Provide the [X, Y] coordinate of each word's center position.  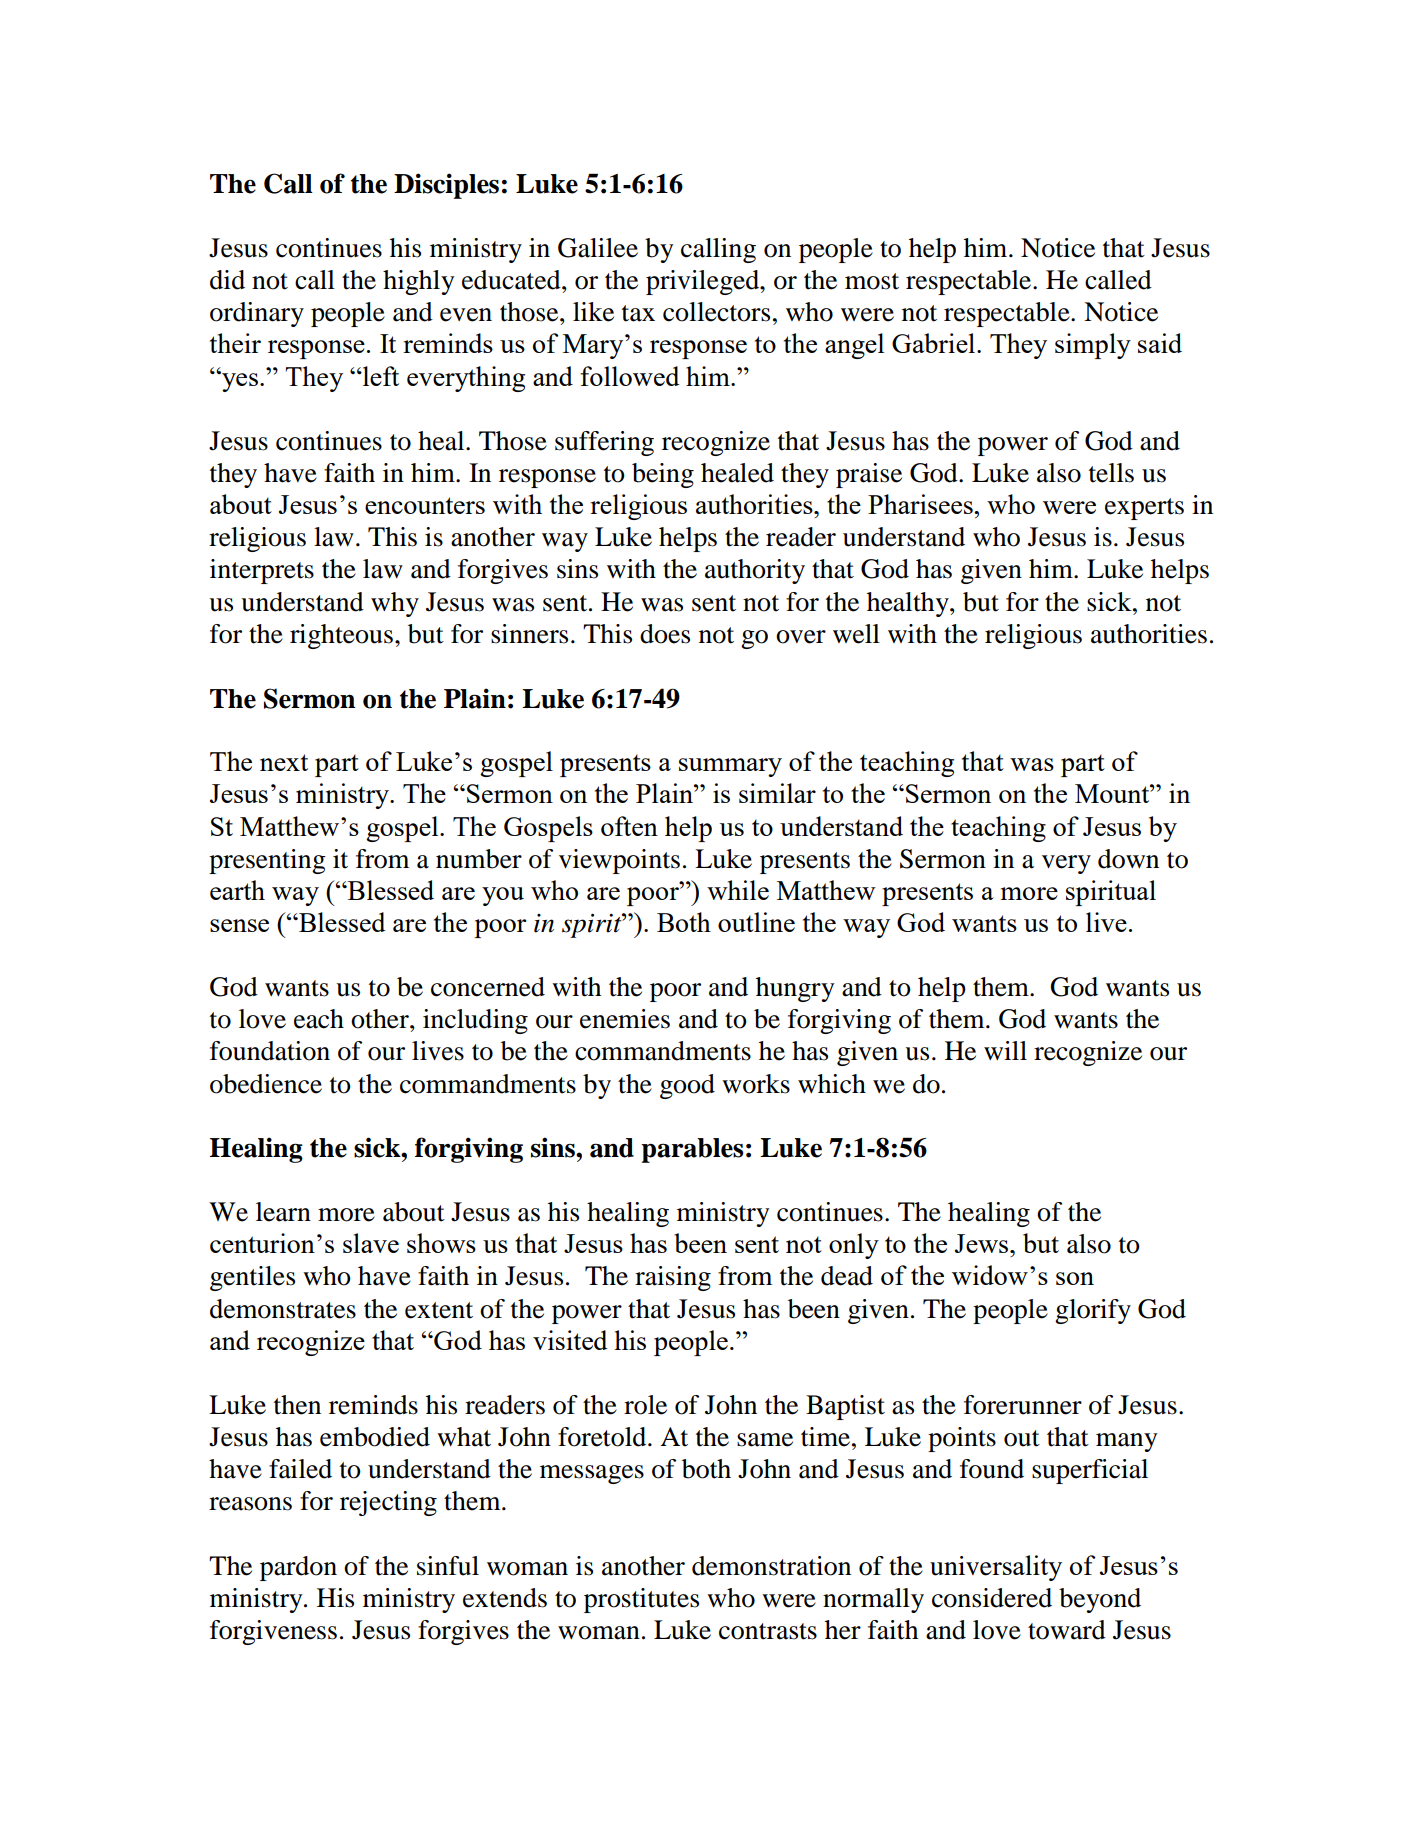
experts [1144, 509]
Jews [983, 1243]
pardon [298, 1568]
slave [371, 1243]
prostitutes [641, 1600]
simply [1093, 346]
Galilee [598, 248]
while [738, 890]
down [1128, 859]
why [395, 604]
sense [239, 925]
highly [418, 282]
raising [673, 1278]
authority [755, 571]
